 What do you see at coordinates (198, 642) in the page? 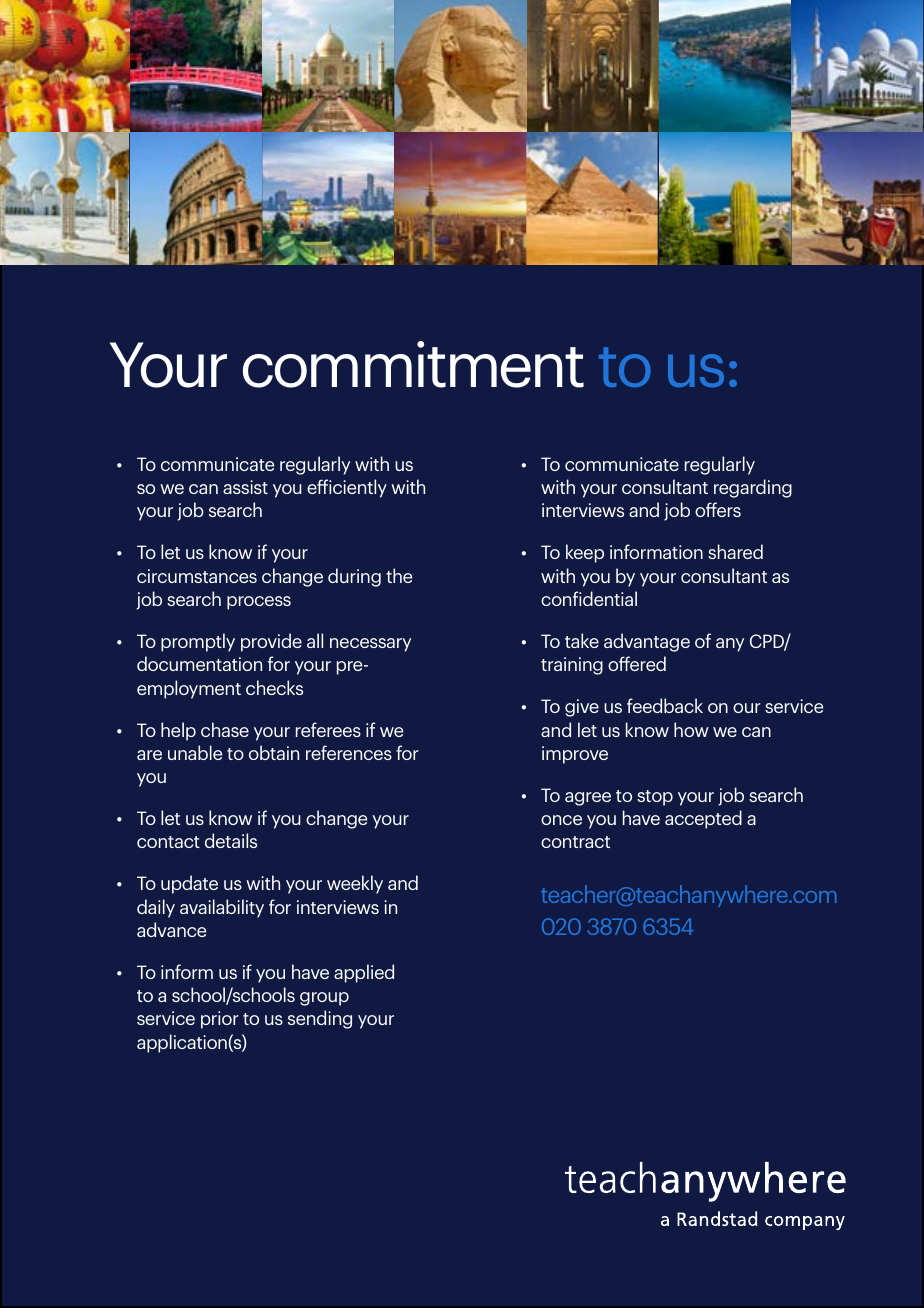
I see `promptly` at bounding box center [198, 642].
